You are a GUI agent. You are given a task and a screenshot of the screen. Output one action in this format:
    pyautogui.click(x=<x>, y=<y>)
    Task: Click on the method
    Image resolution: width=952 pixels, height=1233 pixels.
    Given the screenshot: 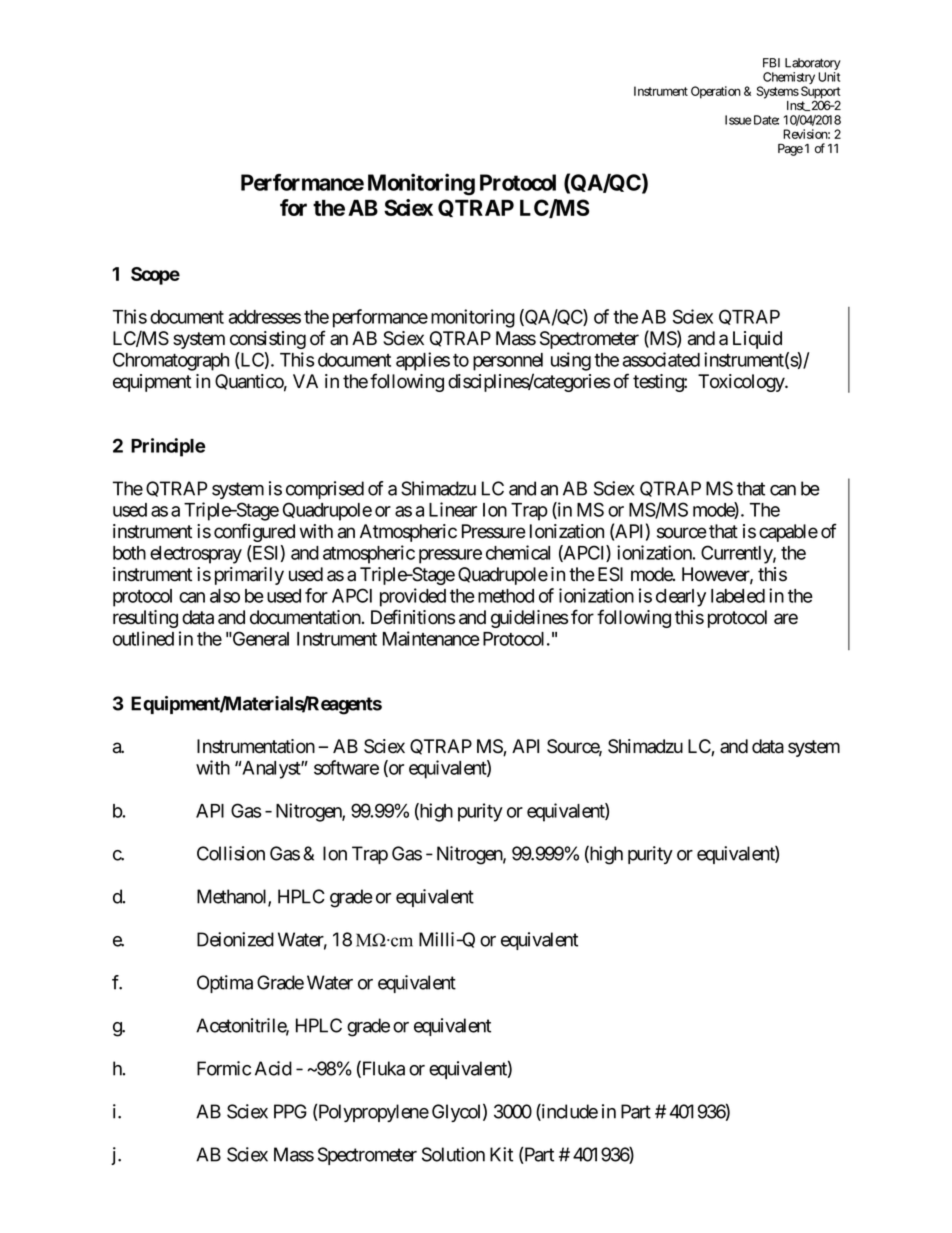 What is the action you would take?
    pyautogui.click(x=506, y=596)
